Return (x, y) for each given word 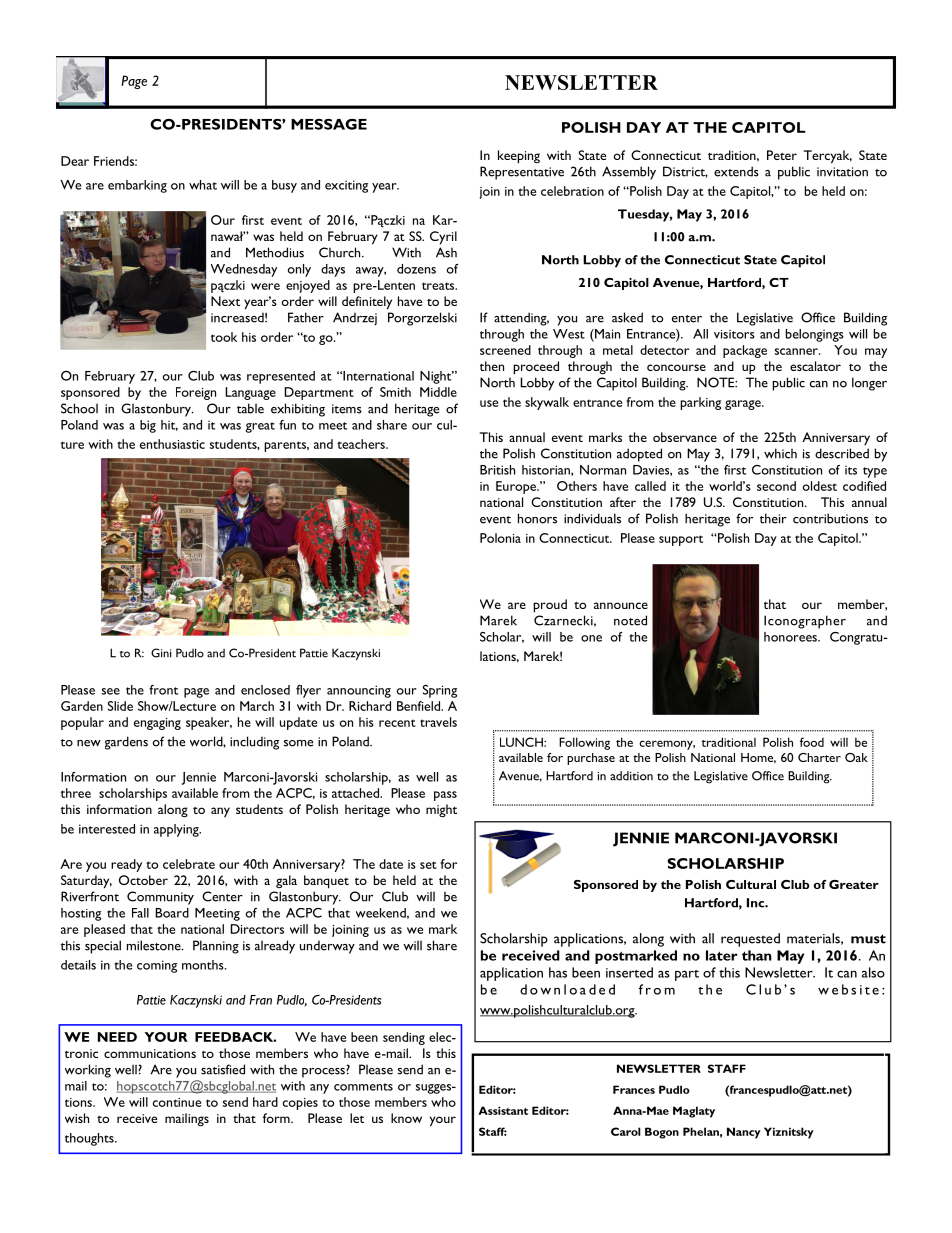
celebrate (189, 864)
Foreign (196, 393)
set (428, 865)
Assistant (503, 1110)
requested (750, 940)
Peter (782, 155)
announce (621, 605)
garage (744, 405)
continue (177, 1102)
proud (550, 606)
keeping (519, 157)
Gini (161, 653)
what (203, 185)
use (489, 403)
